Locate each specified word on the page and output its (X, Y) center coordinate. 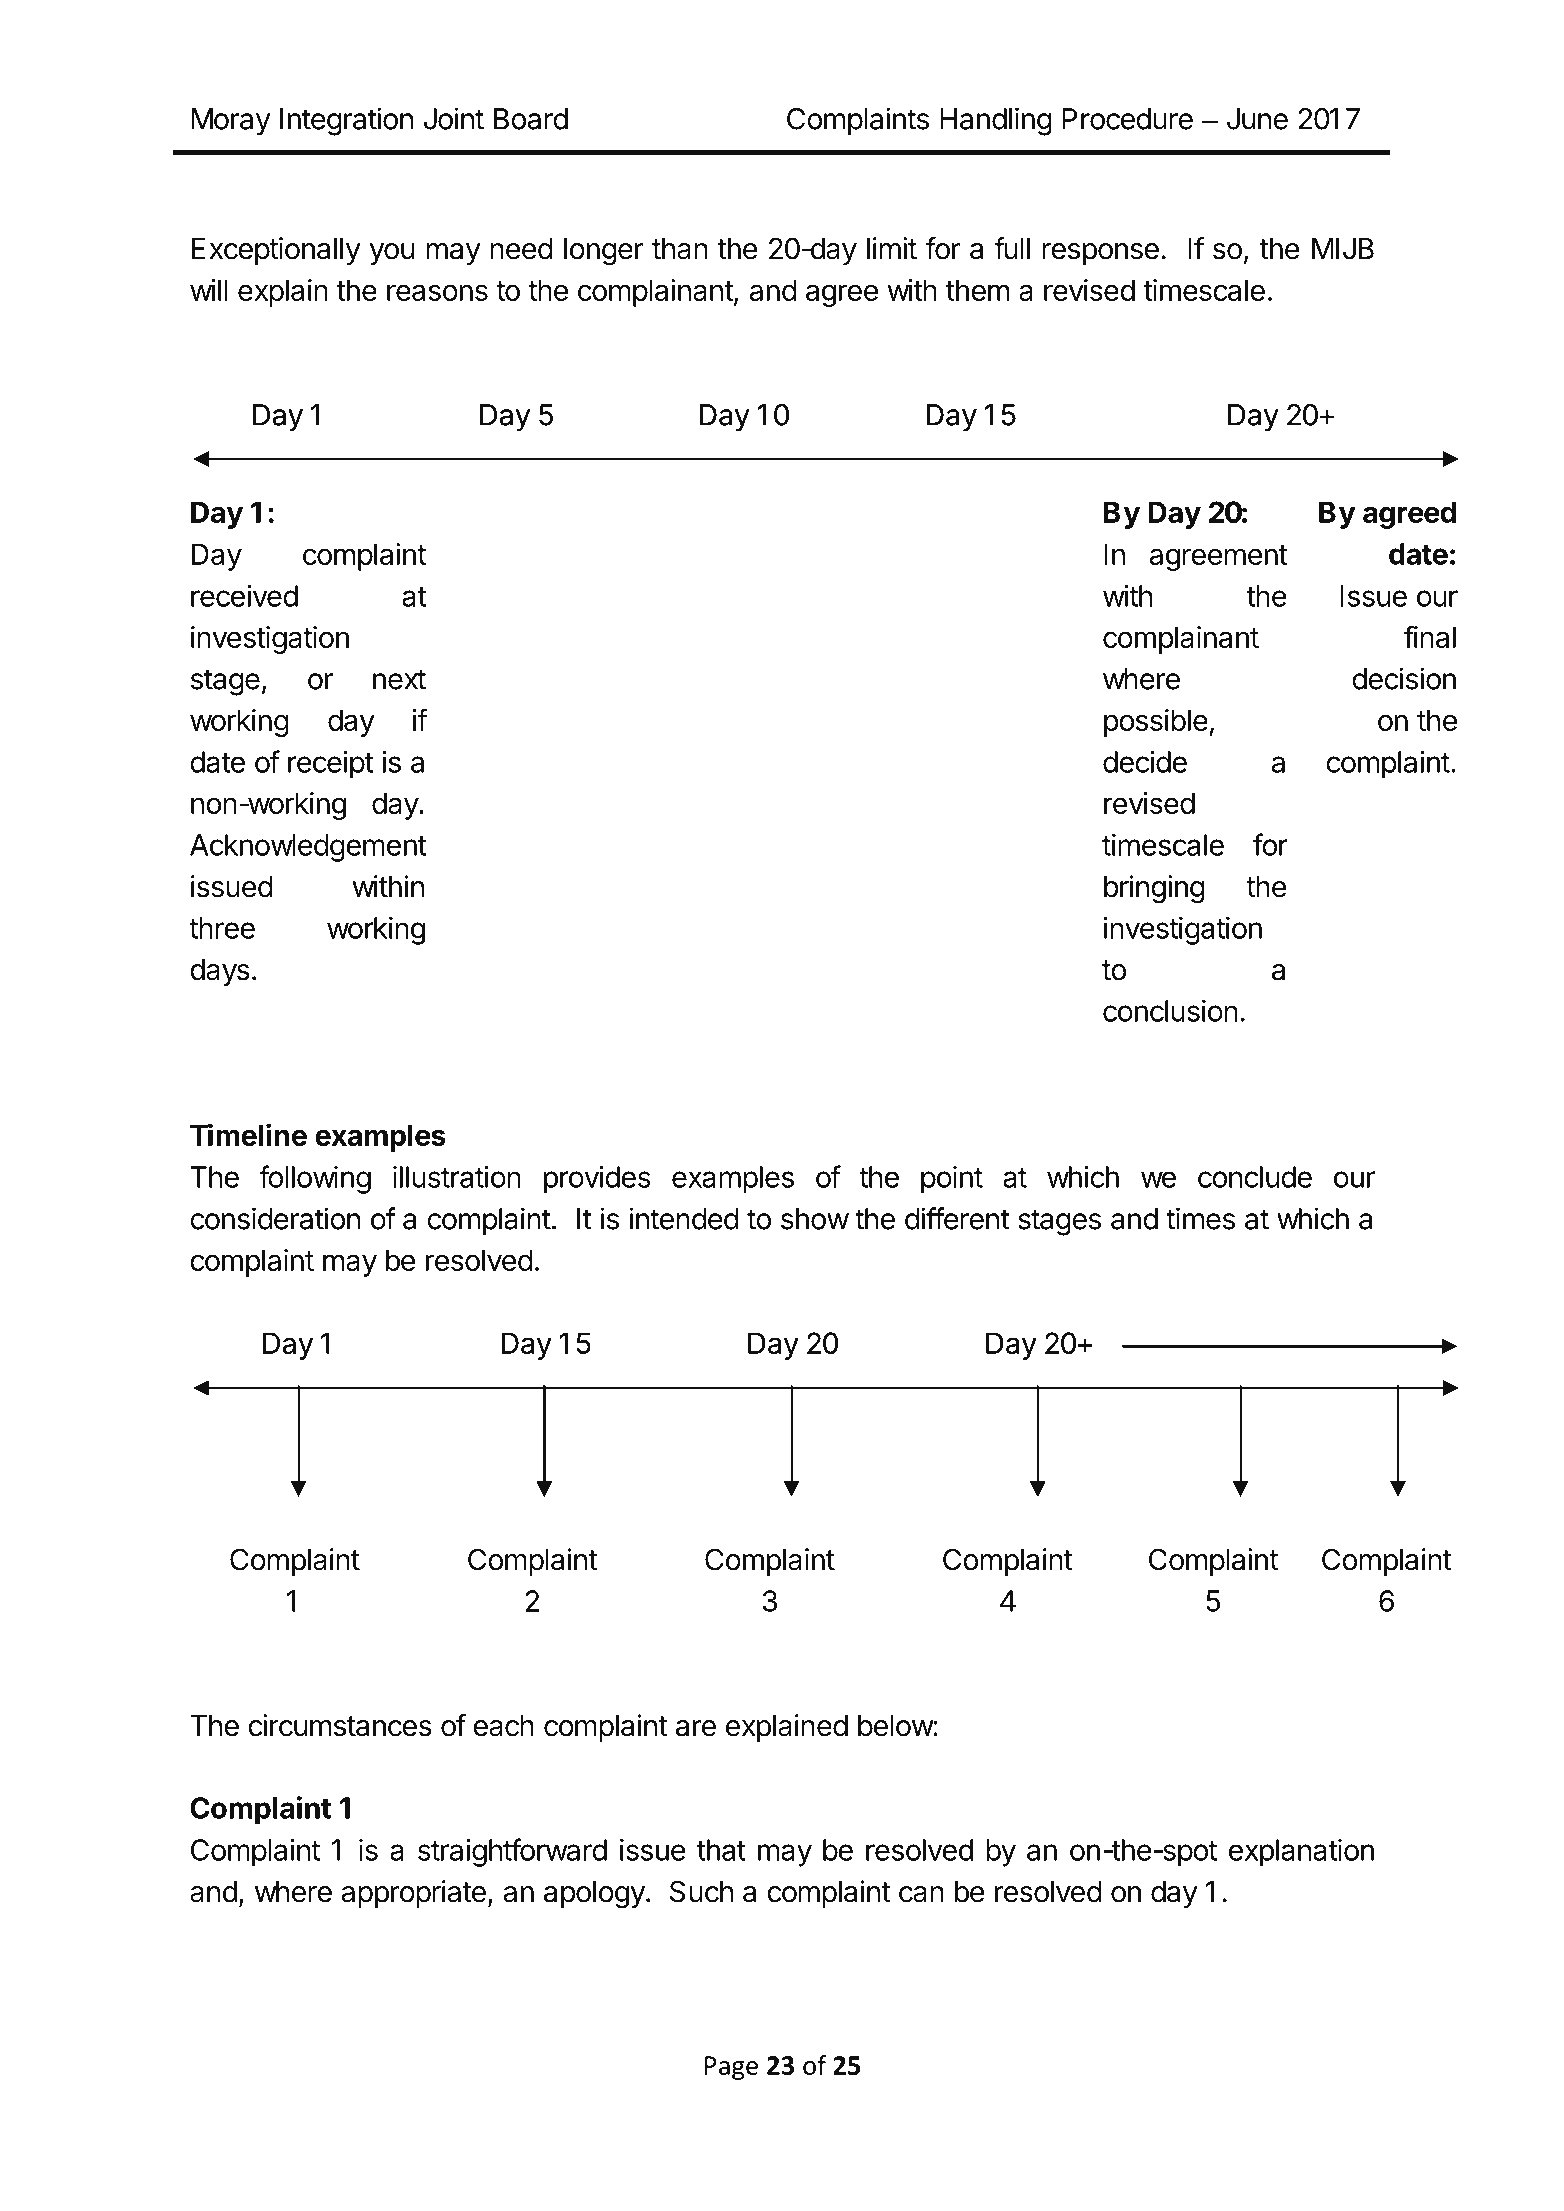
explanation (1301, 1853)
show (815, 1219)
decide (1145, 762)
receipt (330, 764)
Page (731, 2068)
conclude (1255, 1177)
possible (1156, 723)
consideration (275, 1218)
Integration (346, 121)
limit (892, 248)
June (1257, 119)
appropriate (414, 1894)
